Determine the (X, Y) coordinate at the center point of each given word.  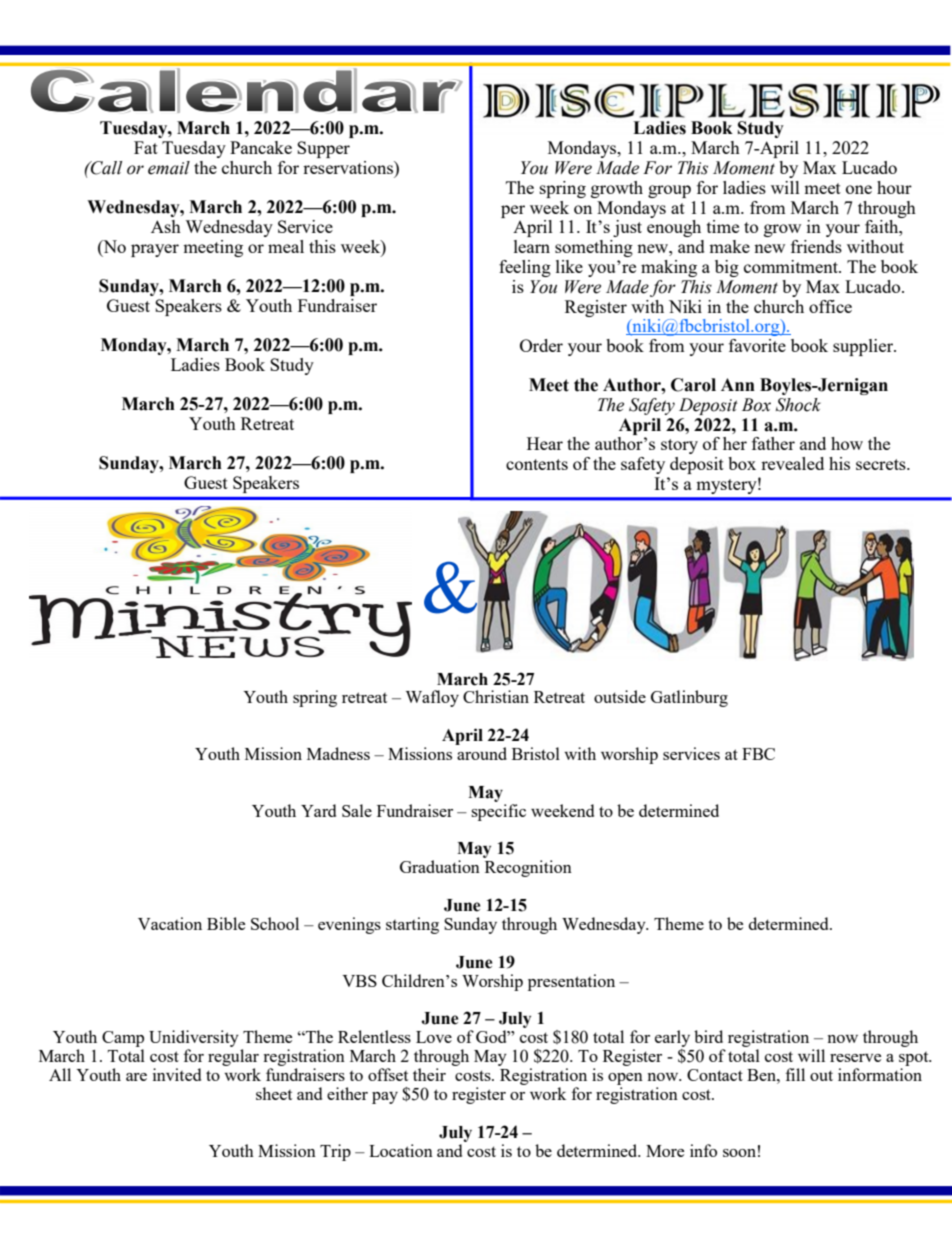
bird (708, 1036)
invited (177, 1074)
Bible (226, 923)
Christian (496, 696)
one (859, 189)
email (169, 168)
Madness (338, 753)
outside (620, 696)
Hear (545, 443)
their (429, 1074)
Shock (798, 405)
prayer (155, 250)
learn (532, 246)
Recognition (528, 868)
